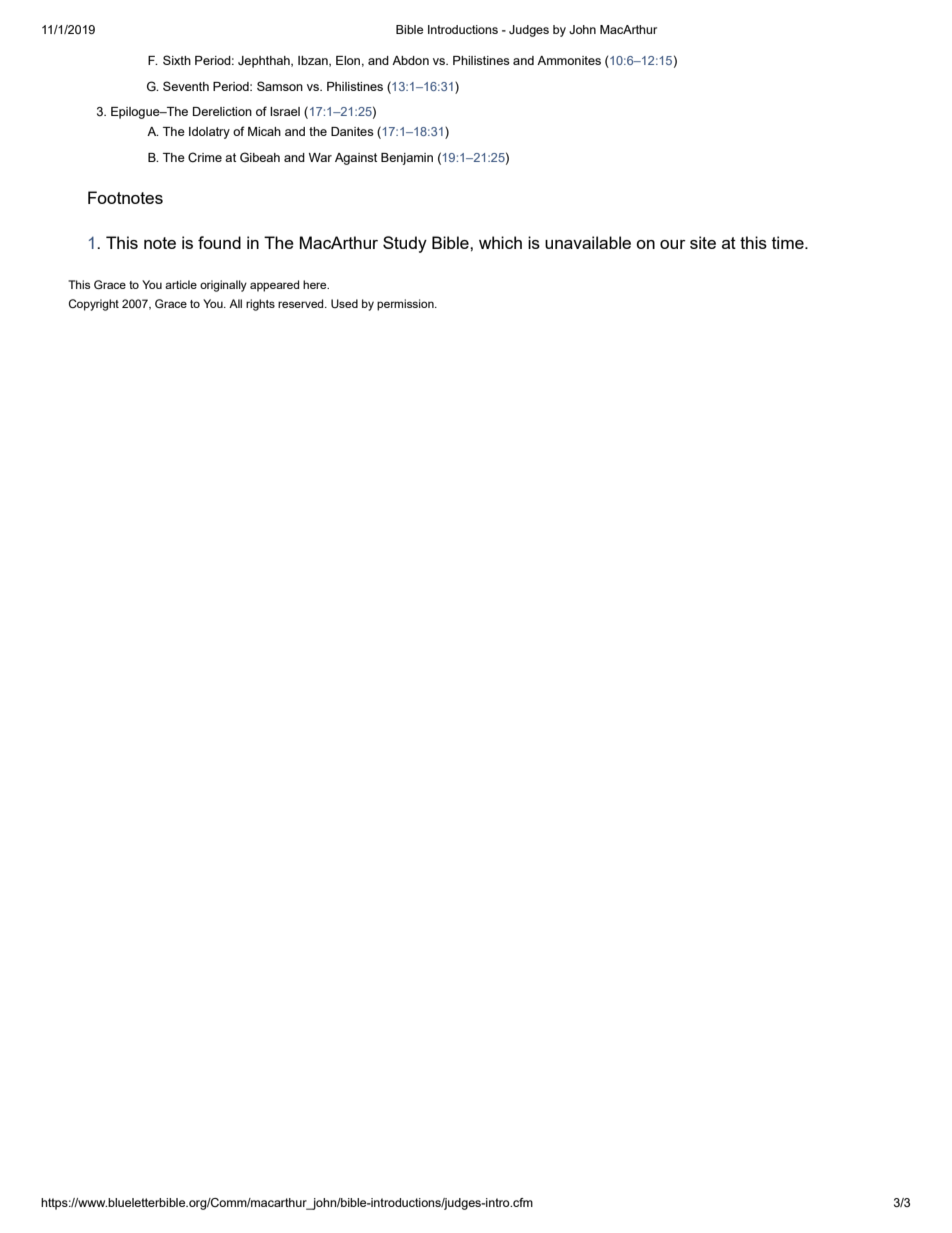 Image resolution: width=952 pixels, height=1233 pixels. I want to click on article, so click(181, 284).
